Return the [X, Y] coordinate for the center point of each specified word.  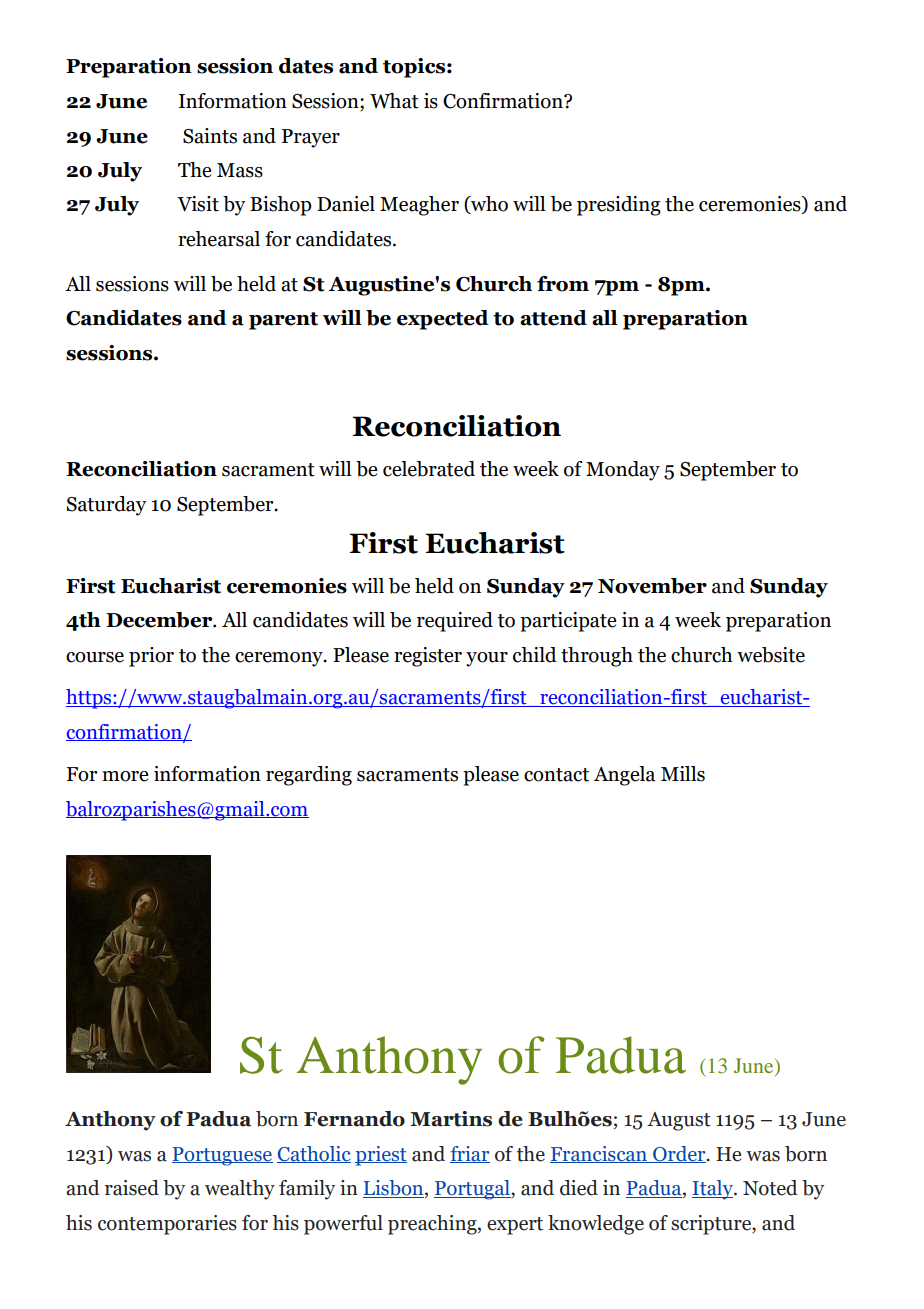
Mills [683, 774]
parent [283, 321]
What [394, 101]
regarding [309, 776]
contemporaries [167, 1225]
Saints [210, 136]
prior [151, 657]
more [125, 776]
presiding [619, 206]
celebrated [429, 469]
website [771, 655]
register [428, 657]
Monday [623, 471]
